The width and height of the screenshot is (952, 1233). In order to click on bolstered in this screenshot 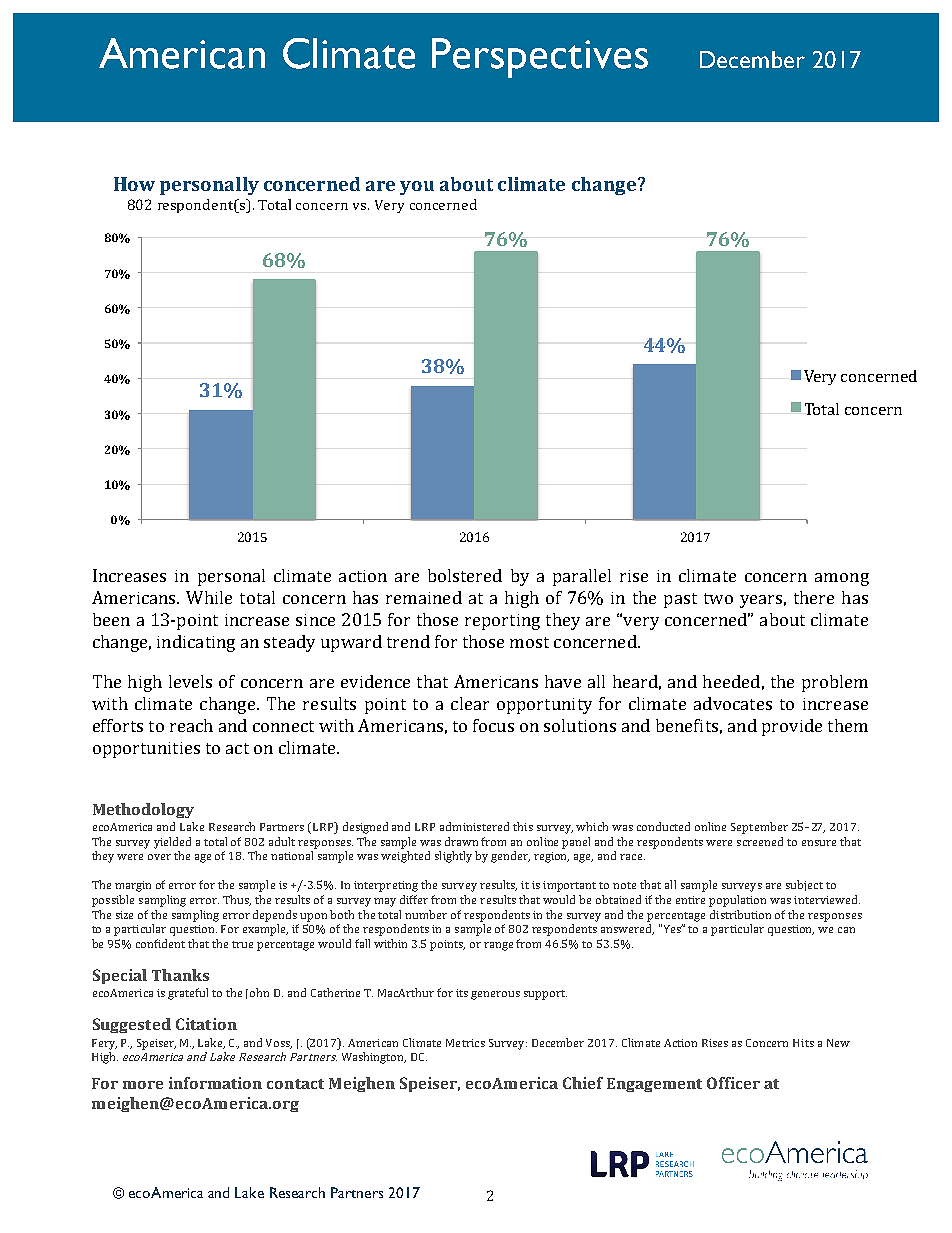, I will do `click(465, 575)`.
